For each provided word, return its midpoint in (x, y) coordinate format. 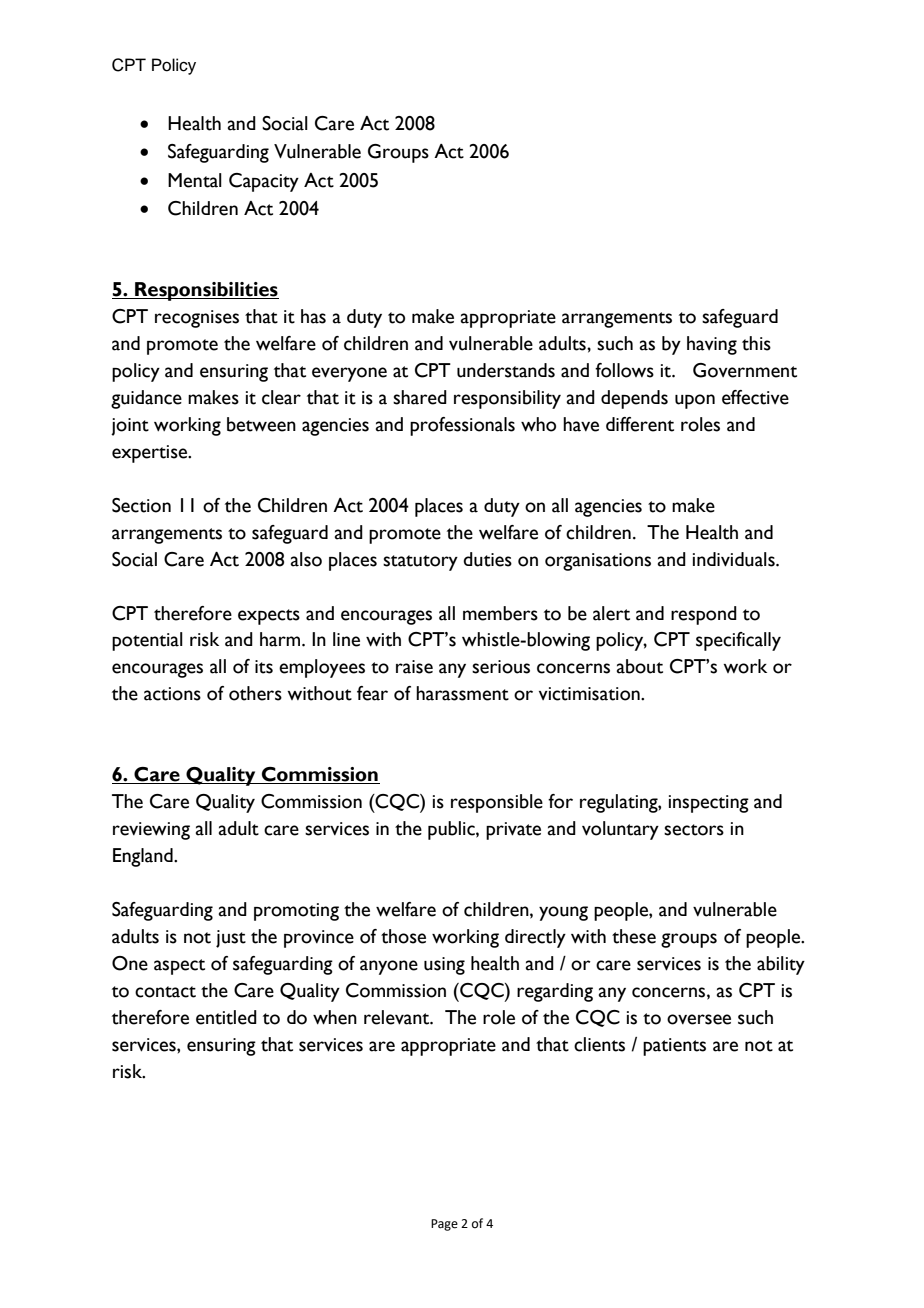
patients (674, 1047)
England (144, 857)
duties (487, 559)
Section (141, 505)
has (313, 316)
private (513, 831)
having (712, 345)
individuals (735, 559)
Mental (195, 180)
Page (444, 1225)
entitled (226, 1017)
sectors (694, 830)
